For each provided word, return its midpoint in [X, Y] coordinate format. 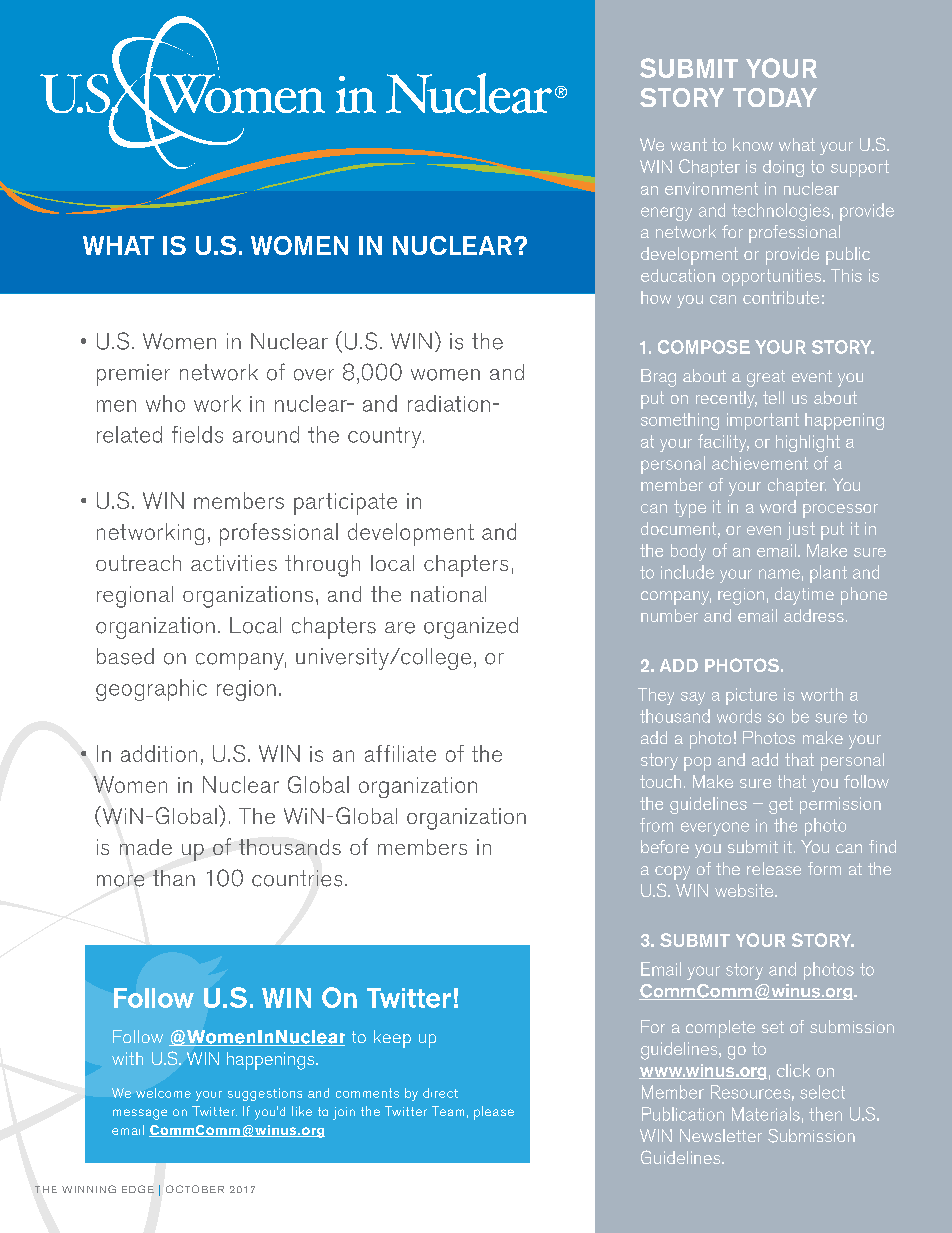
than [174, 878]
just [801, 531]
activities [234, 563]
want [689, 144]
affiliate [400, 753]
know [753, 144]
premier [133, 375]
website [745, 890]
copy [672, 873]
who [165, 403]
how [656, 297]
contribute [781, 297]
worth [822, 694]
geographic [151, 690]
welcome [163, 1093]
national [448, 594]
